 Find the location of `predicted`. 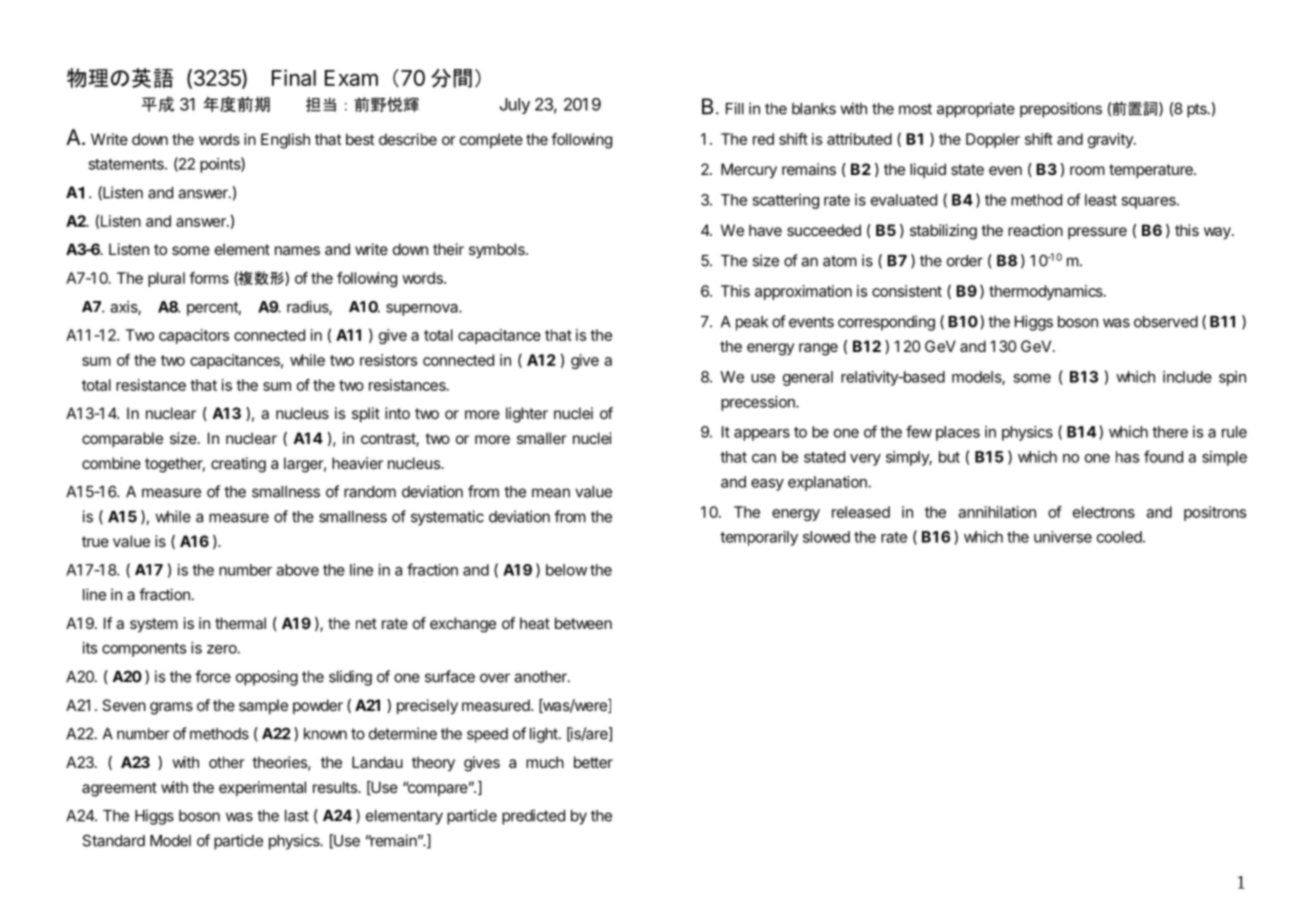

predicted is located at coordinates (533, 817).
